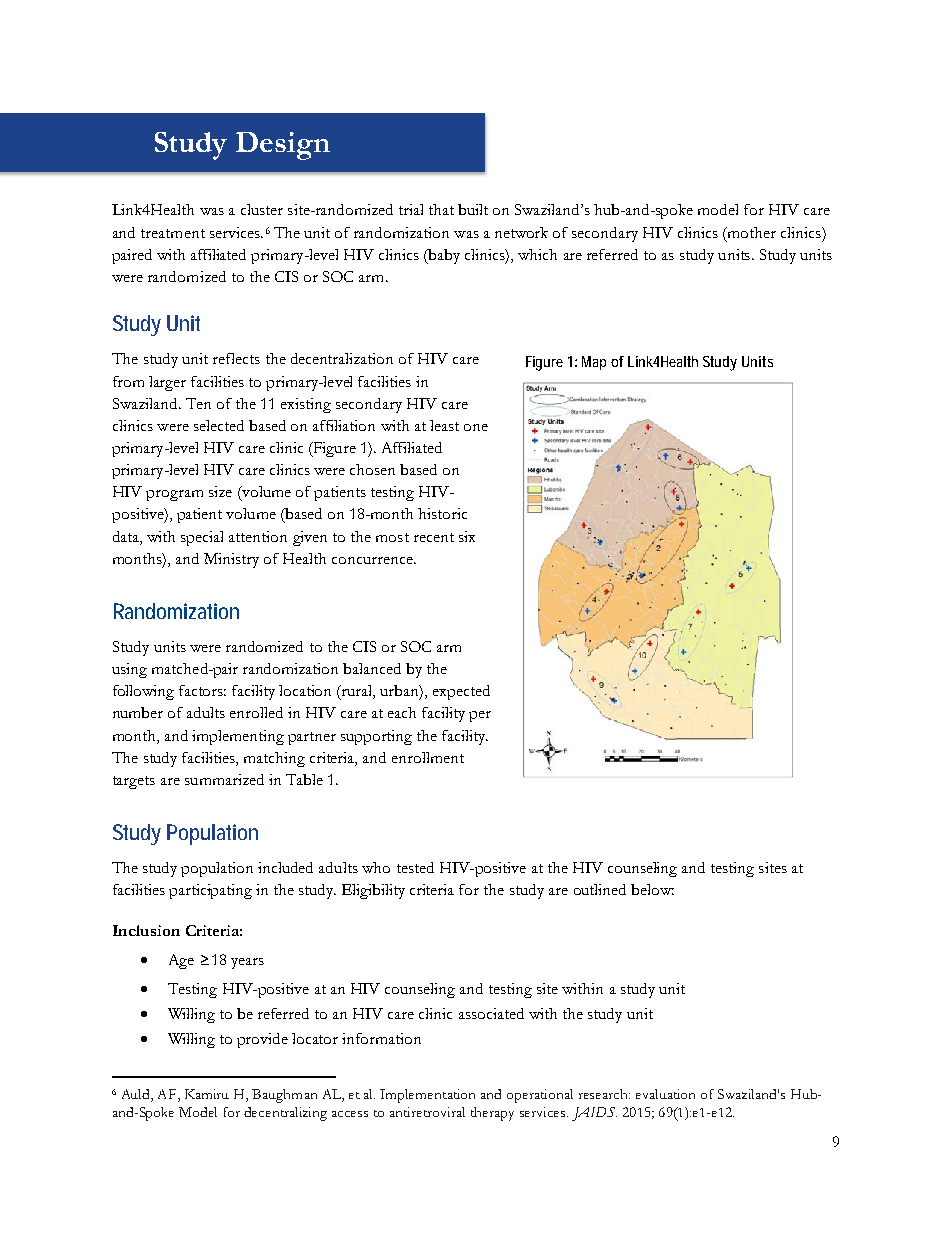 Image resolution: width=952 pixels, height=1233 pixels. Describe the element at coordinates (444, 425) in the document. I see `least` at that location.
